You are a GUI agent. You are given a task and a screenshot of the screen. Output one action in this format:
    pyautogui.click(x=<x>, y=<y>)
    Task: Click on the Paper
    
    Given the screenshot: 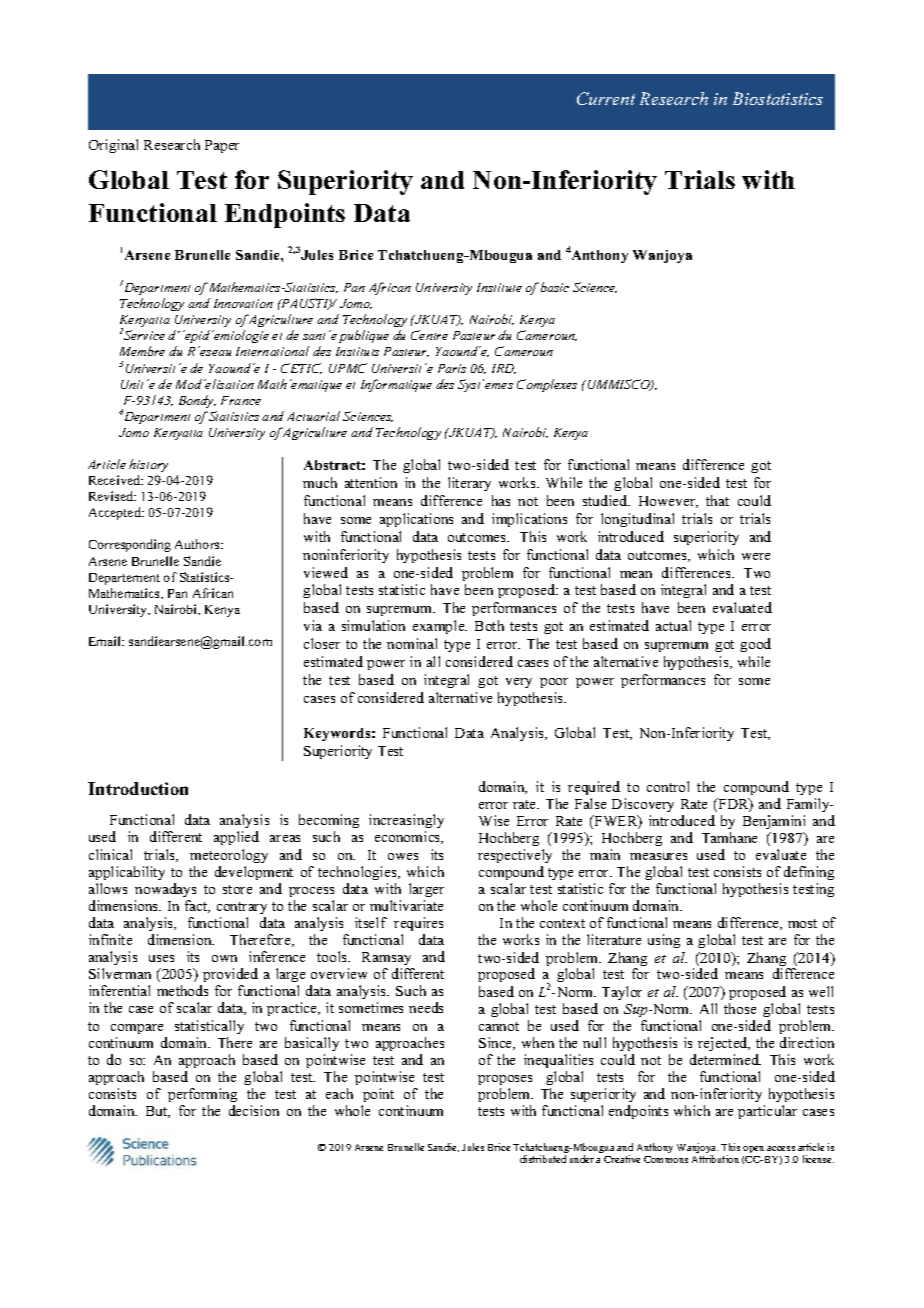 What is the action you would take?
    pyautogui.click(x=222, y=146)
